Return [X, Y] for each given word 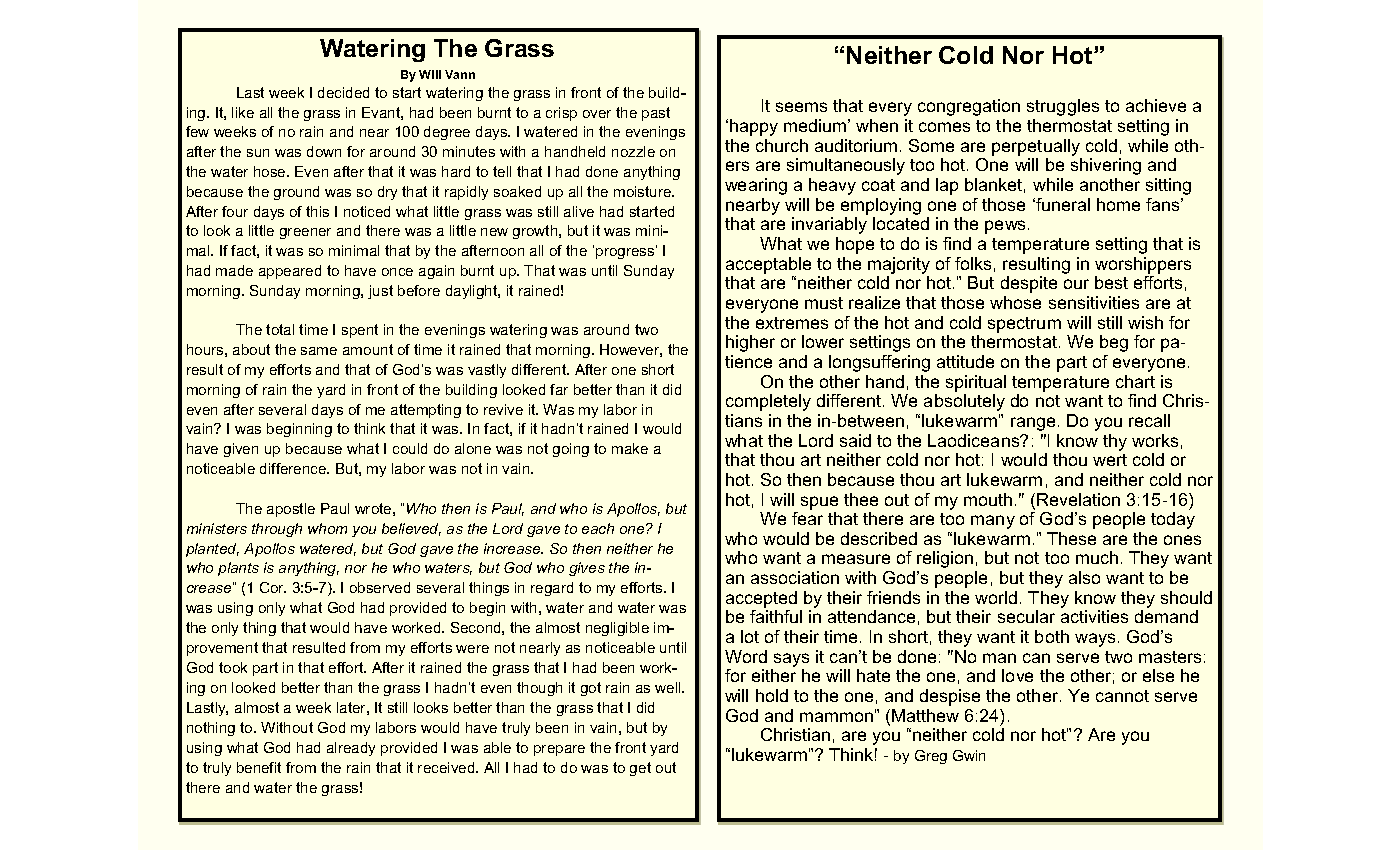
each [598, 528]
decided [343, 92]
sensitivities [1094, 302]
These [1071, 538]
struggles [1063, 107]
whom [327, 528]
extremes [792, 323]
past [656, 114]
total [280, 329]
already [351, 749]
